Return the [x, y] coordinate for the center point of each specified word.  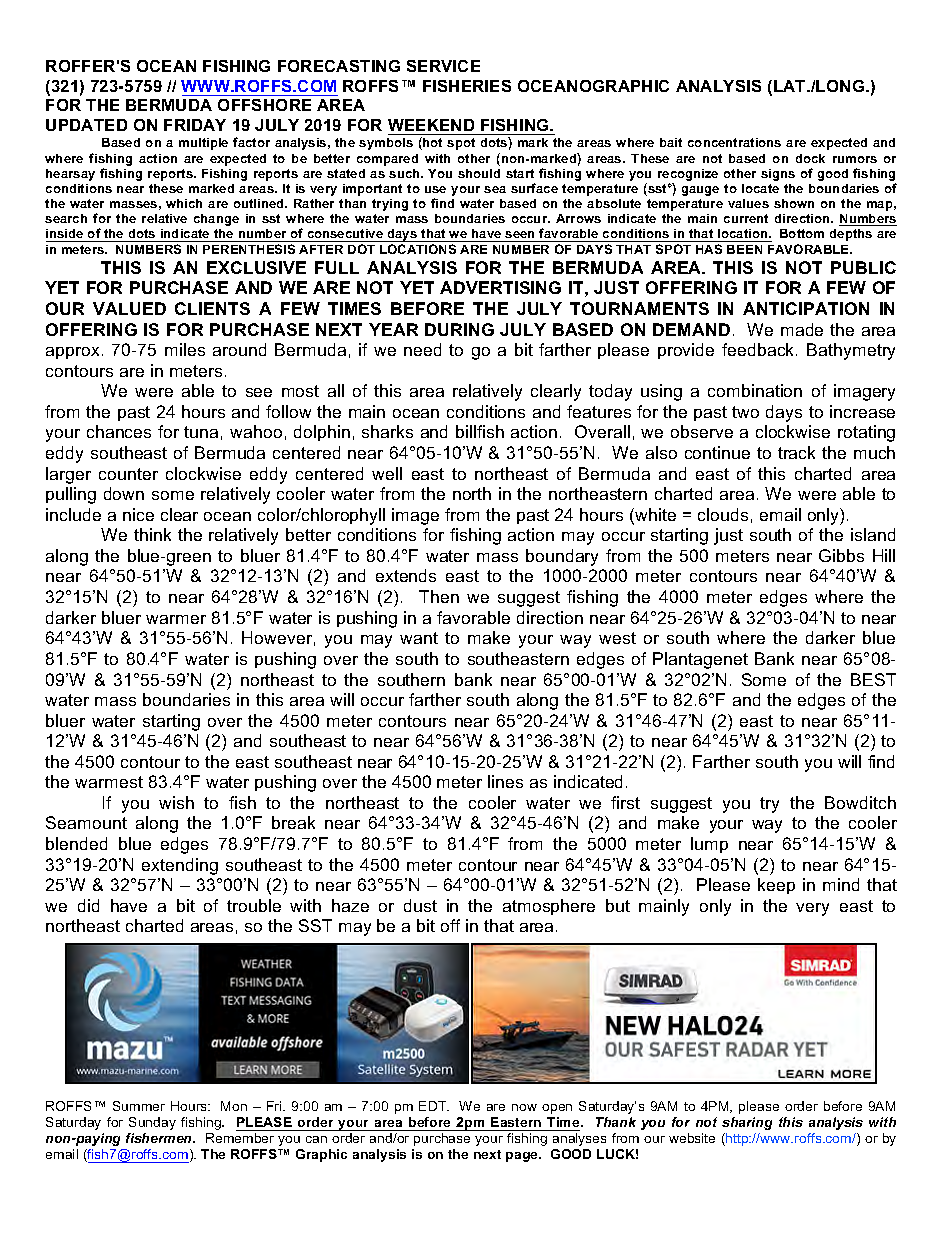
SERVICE [443, 66]
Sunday [152, 1123]
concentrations [734, 142]
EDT [434, 1106]
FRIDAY [195, 125]
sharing [747, 1123]
